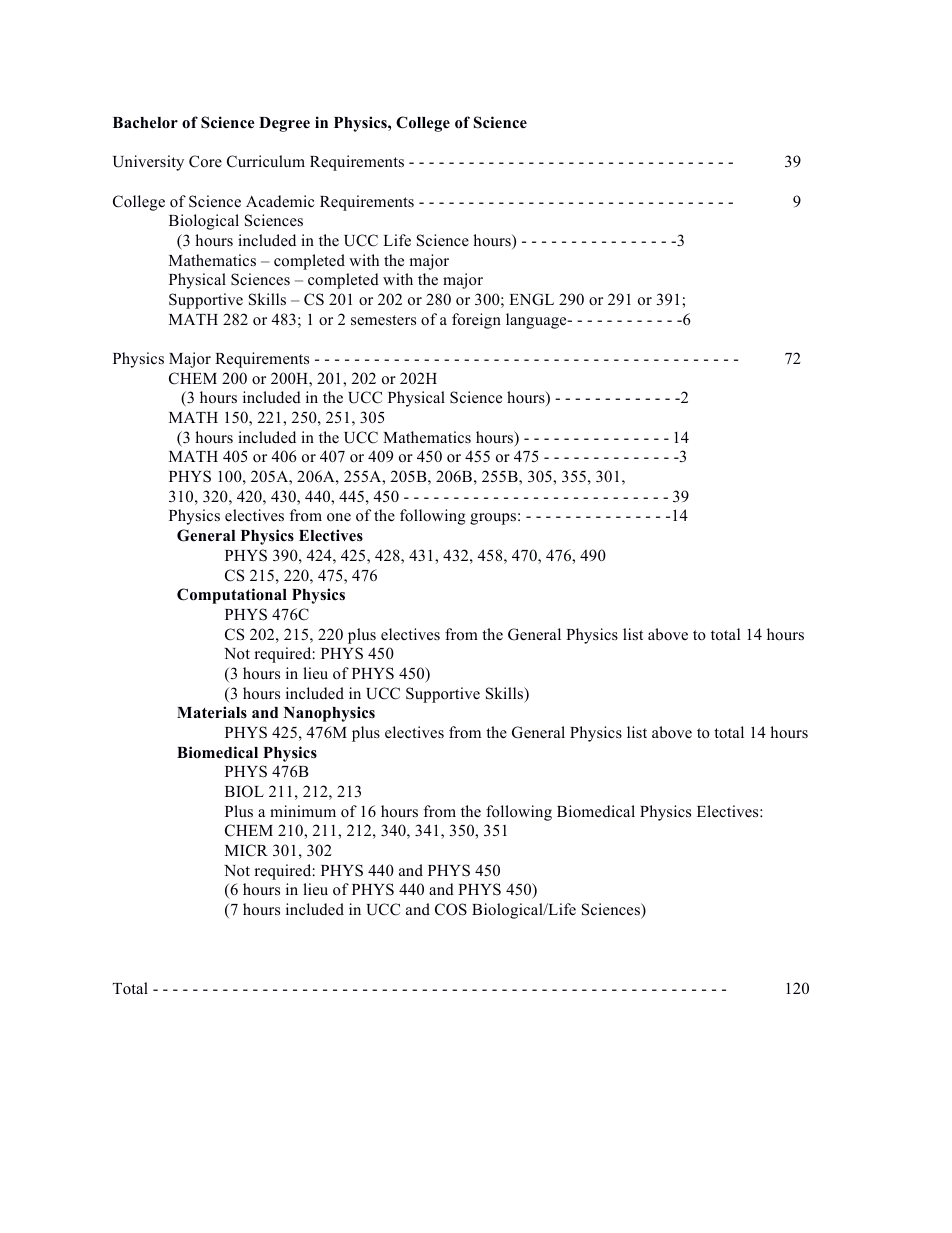 The height and width of the screenshot is (1233, 952). Describe the element at coordinates (148, 163) in the screenshot. I see `University` at that location.
